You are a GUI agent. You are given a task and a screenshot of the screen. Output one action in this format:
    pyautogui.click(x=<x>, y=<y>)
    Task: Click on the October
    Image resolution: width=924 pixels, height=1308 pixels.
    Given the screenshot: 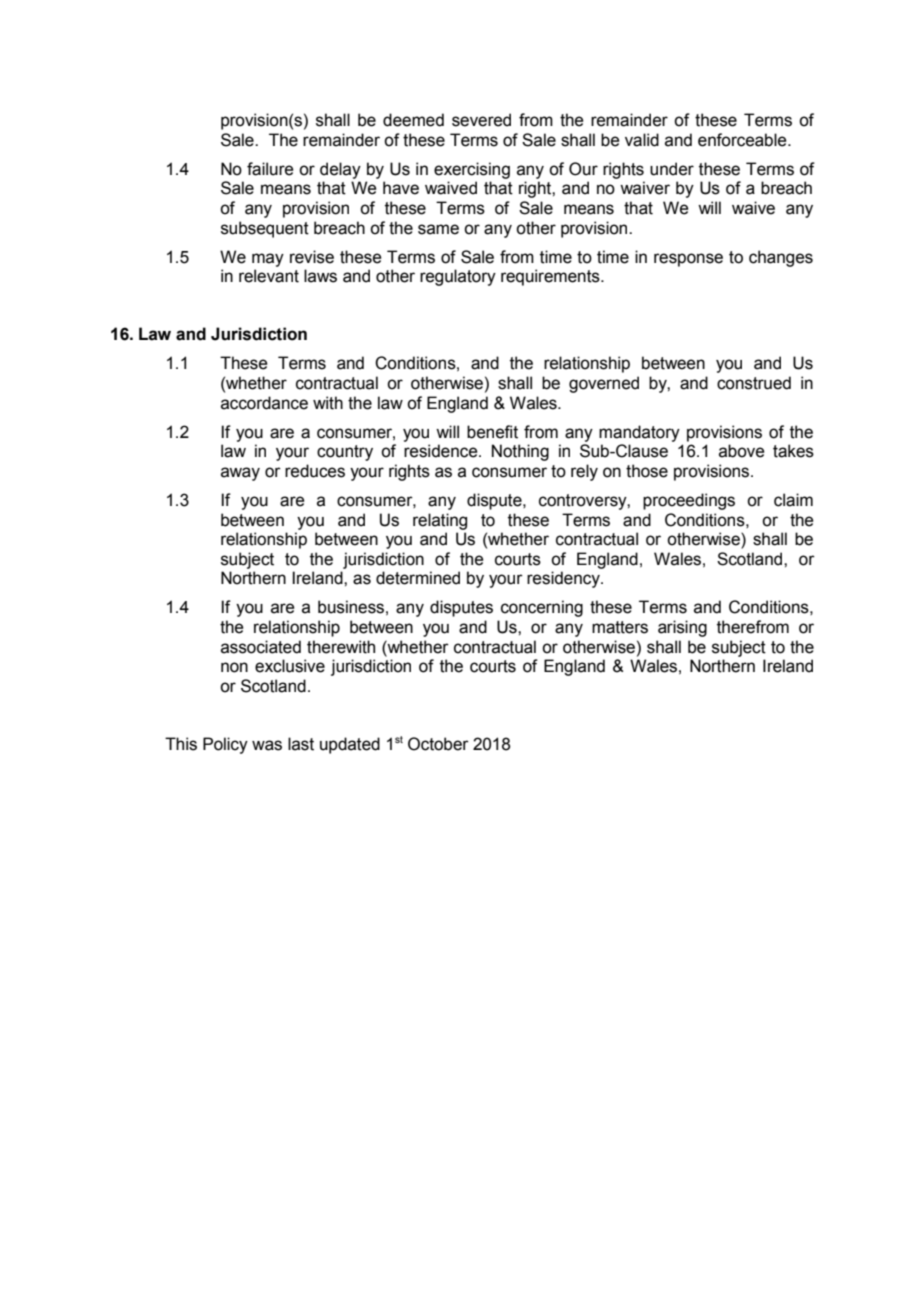 What is the action you would take?
    pyautogui.click(x=438, y=744)
